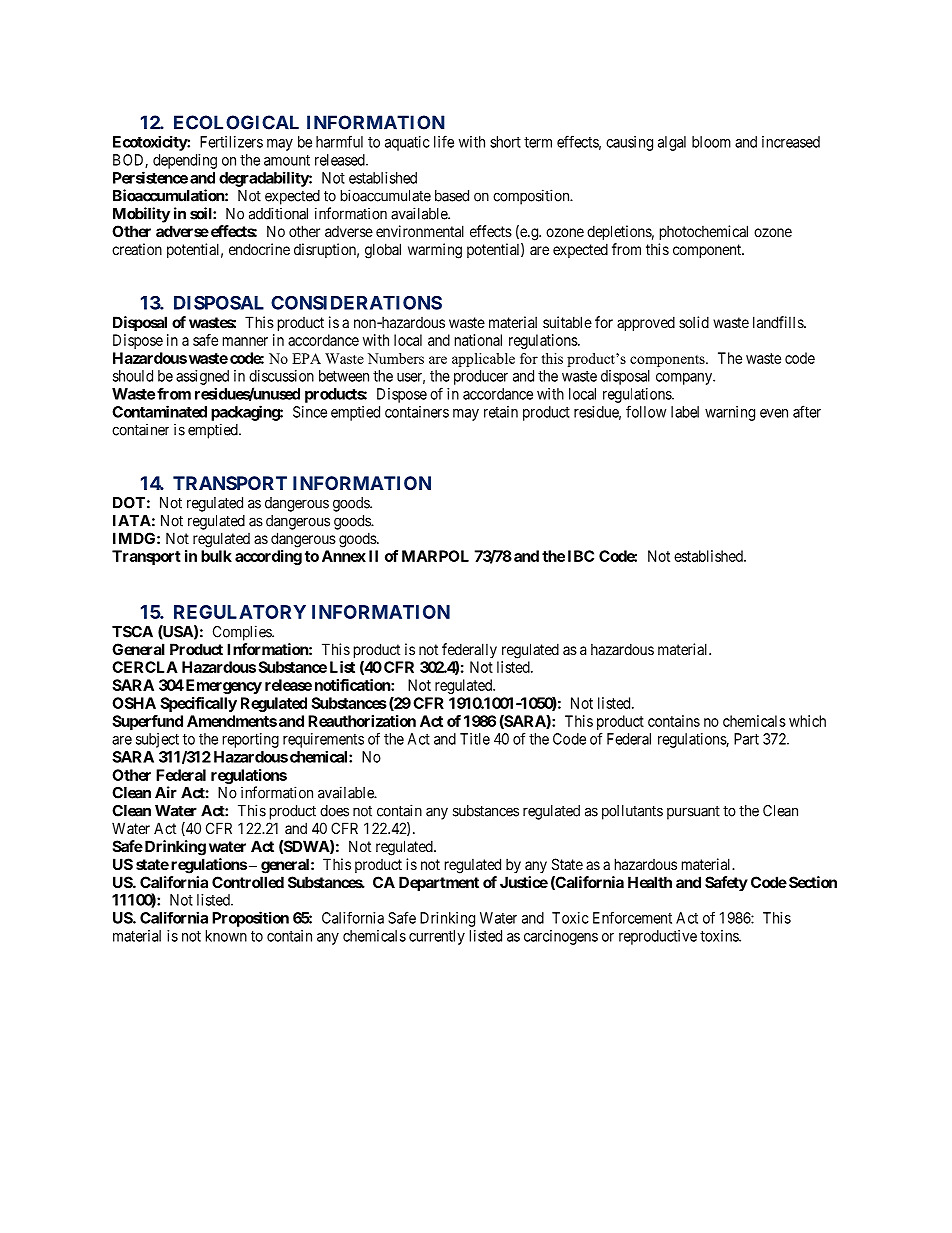  I want to click on bulk, so click(216, 556).
